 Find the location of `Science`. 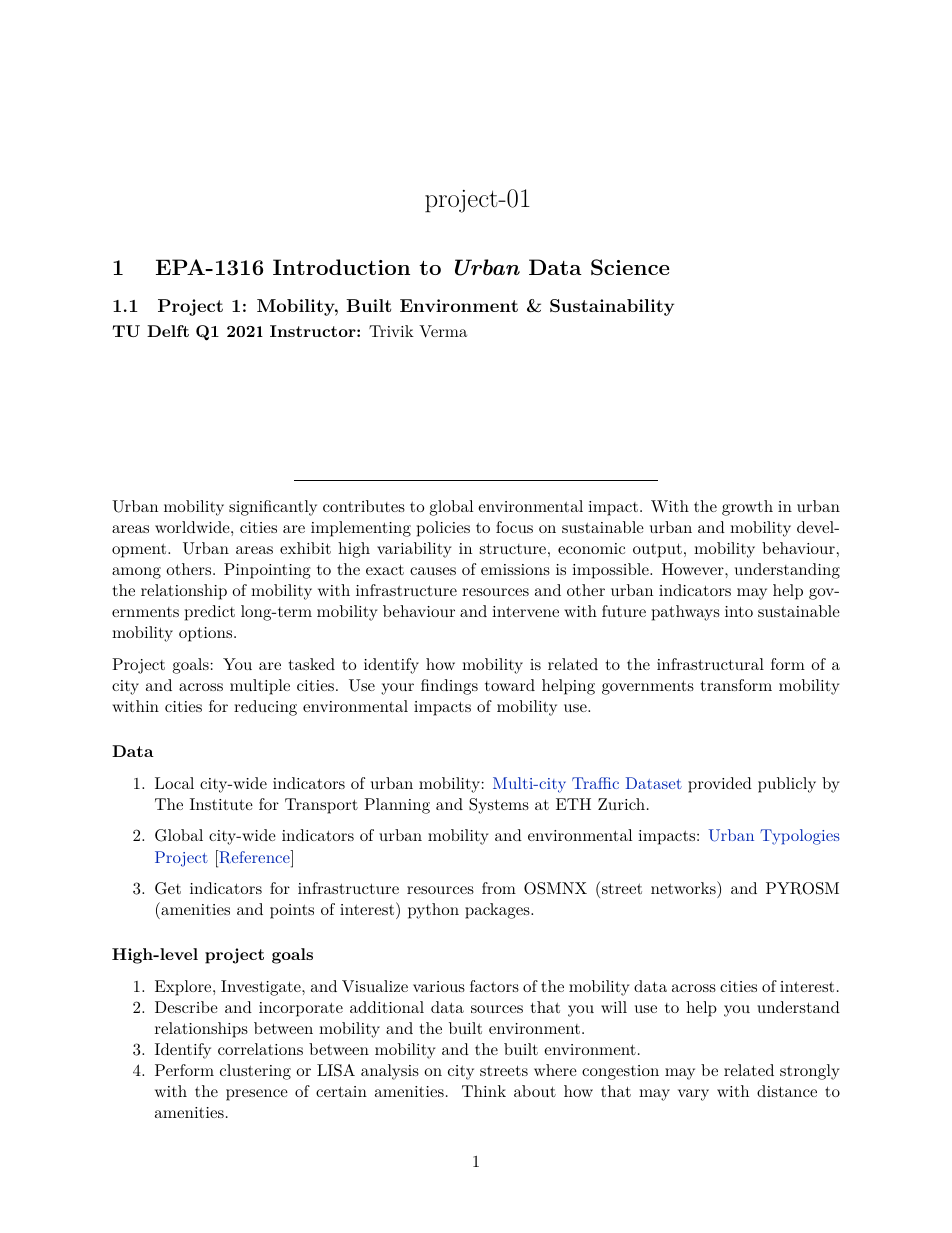

Science is located at coordinates (630, 267).
